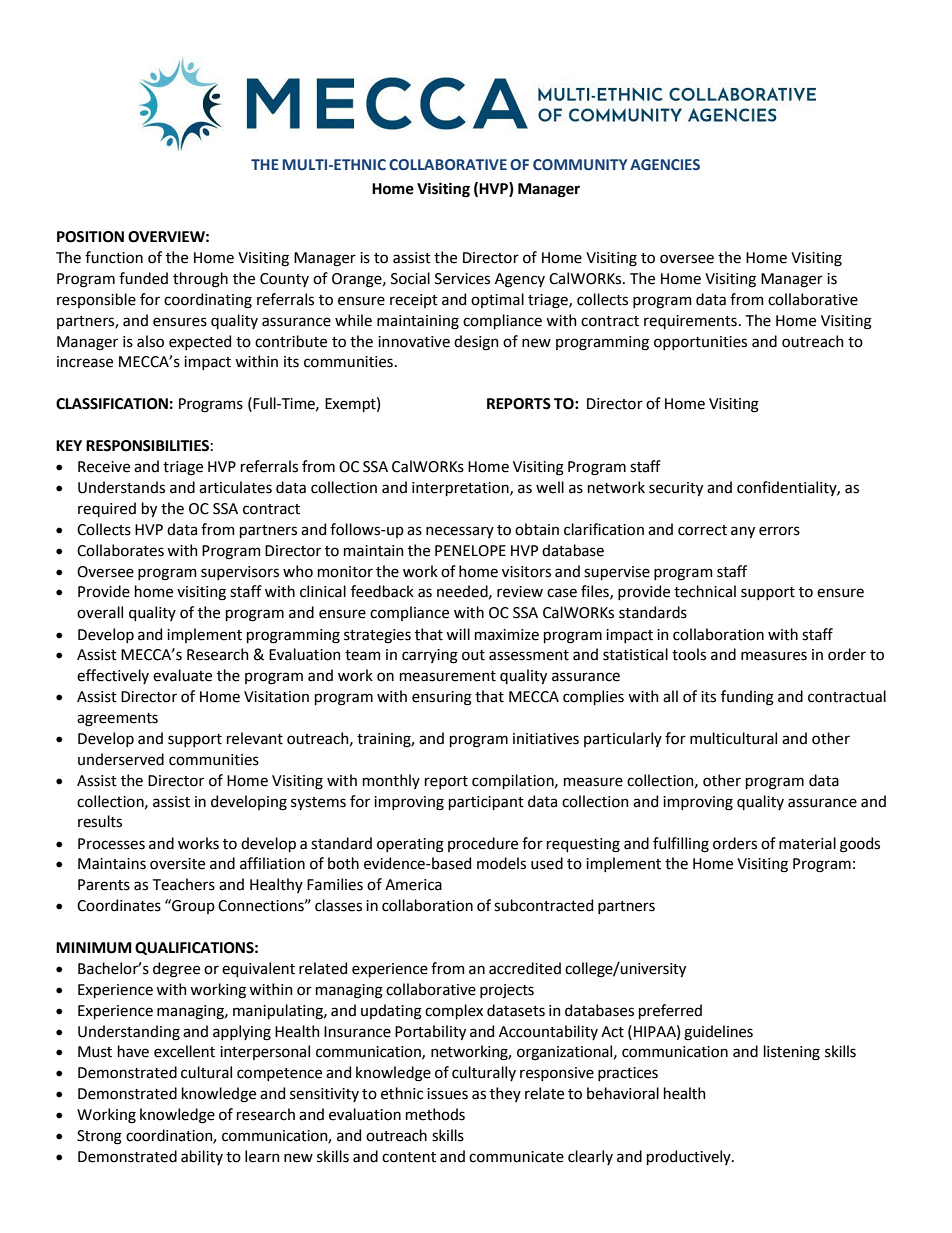 The image size is (952, 1233). I want to click on Strong, so click(99, 1137).
